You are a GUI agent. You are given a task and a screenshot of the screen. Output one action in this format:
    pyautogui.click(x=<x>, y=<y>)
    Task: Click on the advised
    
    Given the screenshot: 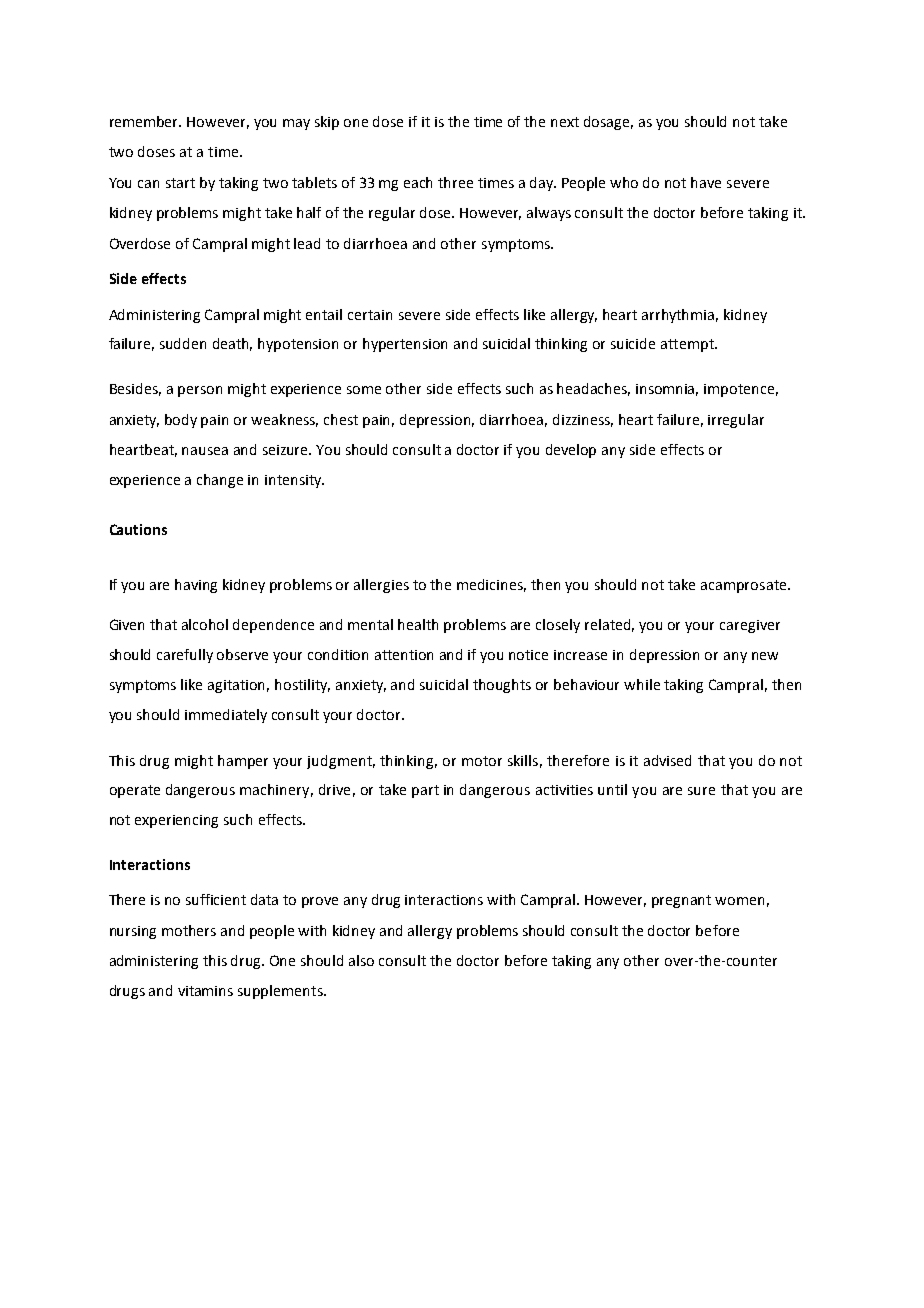 What is the action you would take?
    pyautogui.click(x=667, y=760)
